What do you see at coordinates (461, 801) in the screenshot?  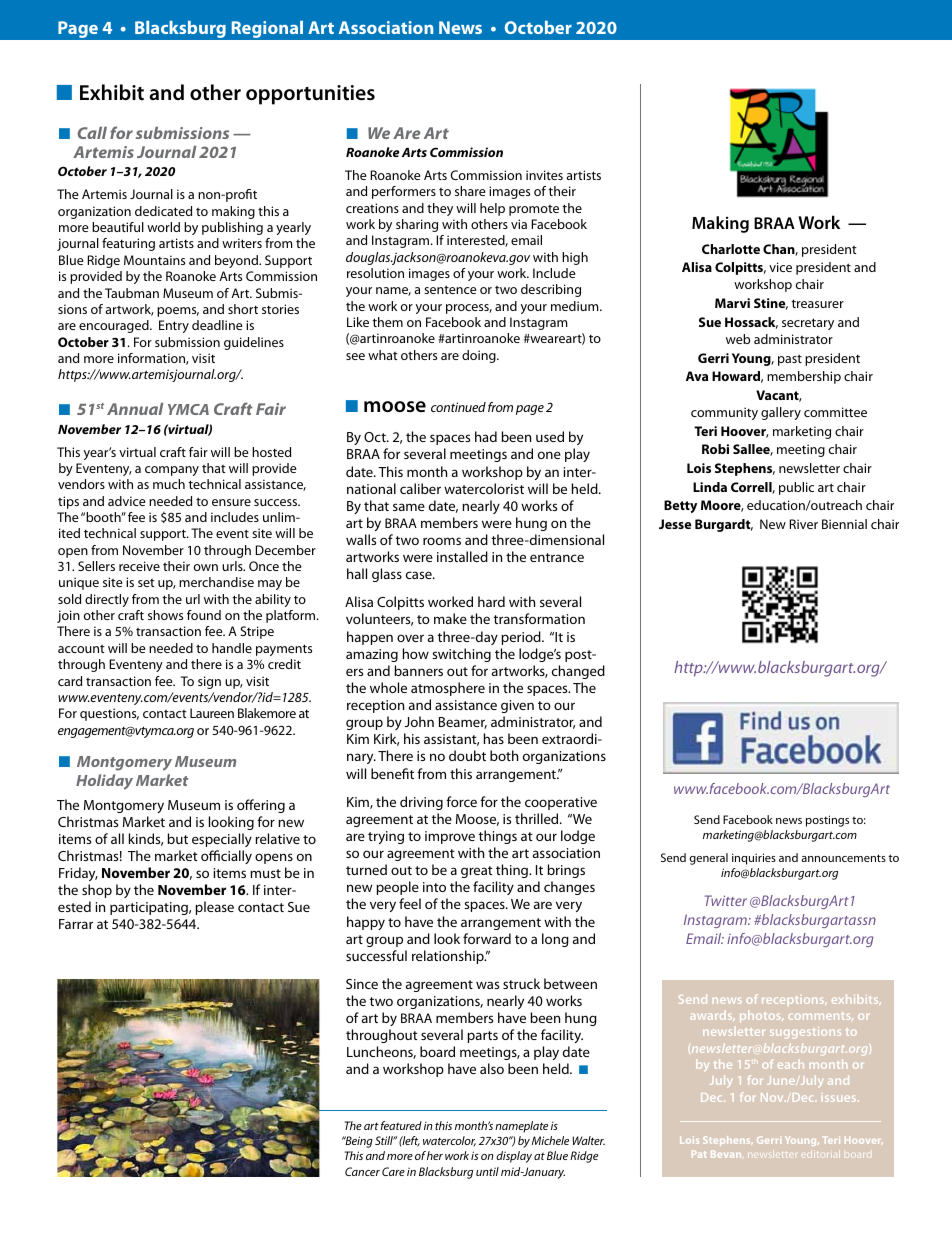 I see `force` at bounding box center [461, 801].
